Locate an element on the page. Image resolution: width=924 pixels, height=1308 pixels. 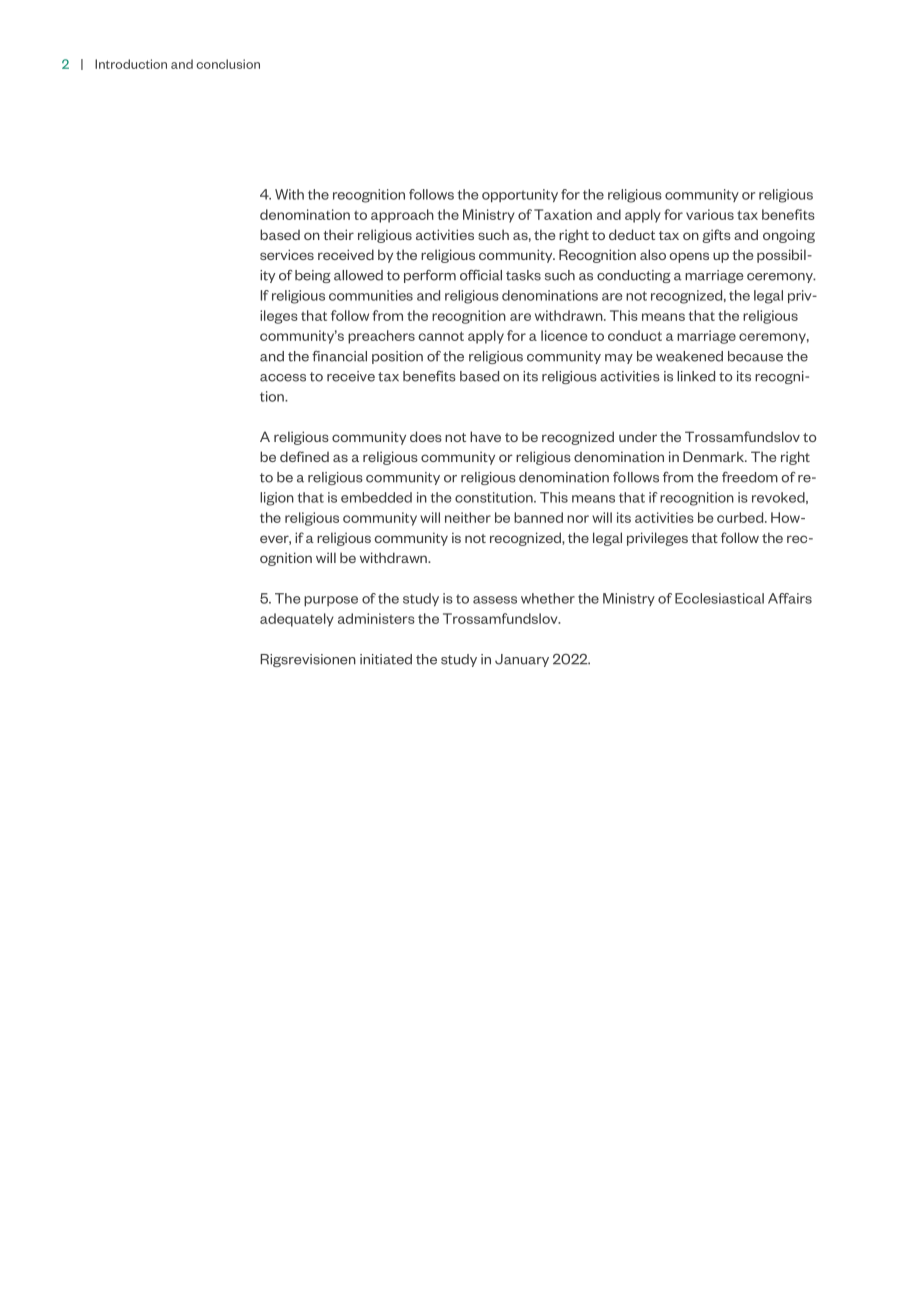
conclusion is located at coordinates (228, 64).
